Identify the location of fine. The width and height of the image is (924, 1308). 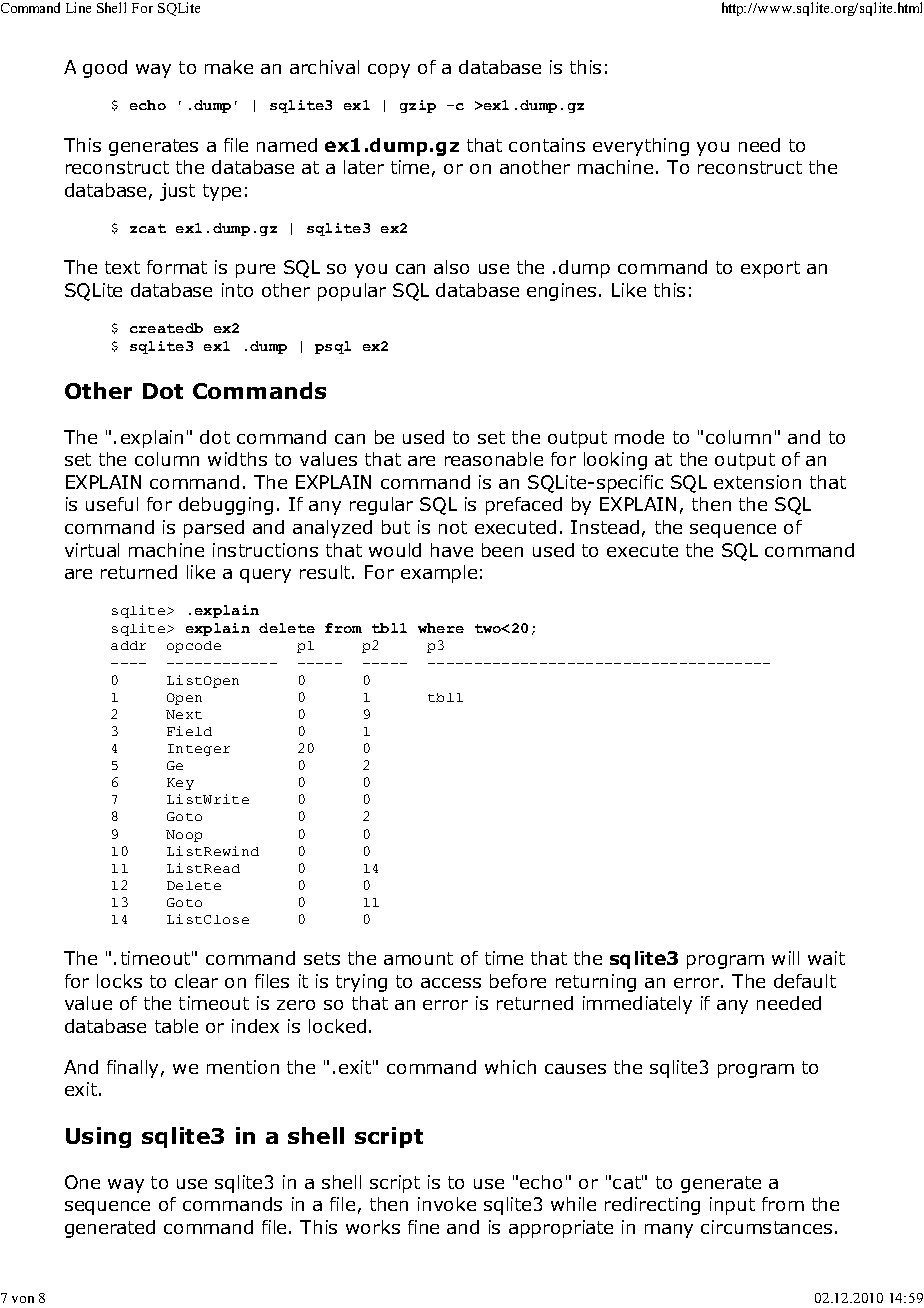
(423, 1227).
